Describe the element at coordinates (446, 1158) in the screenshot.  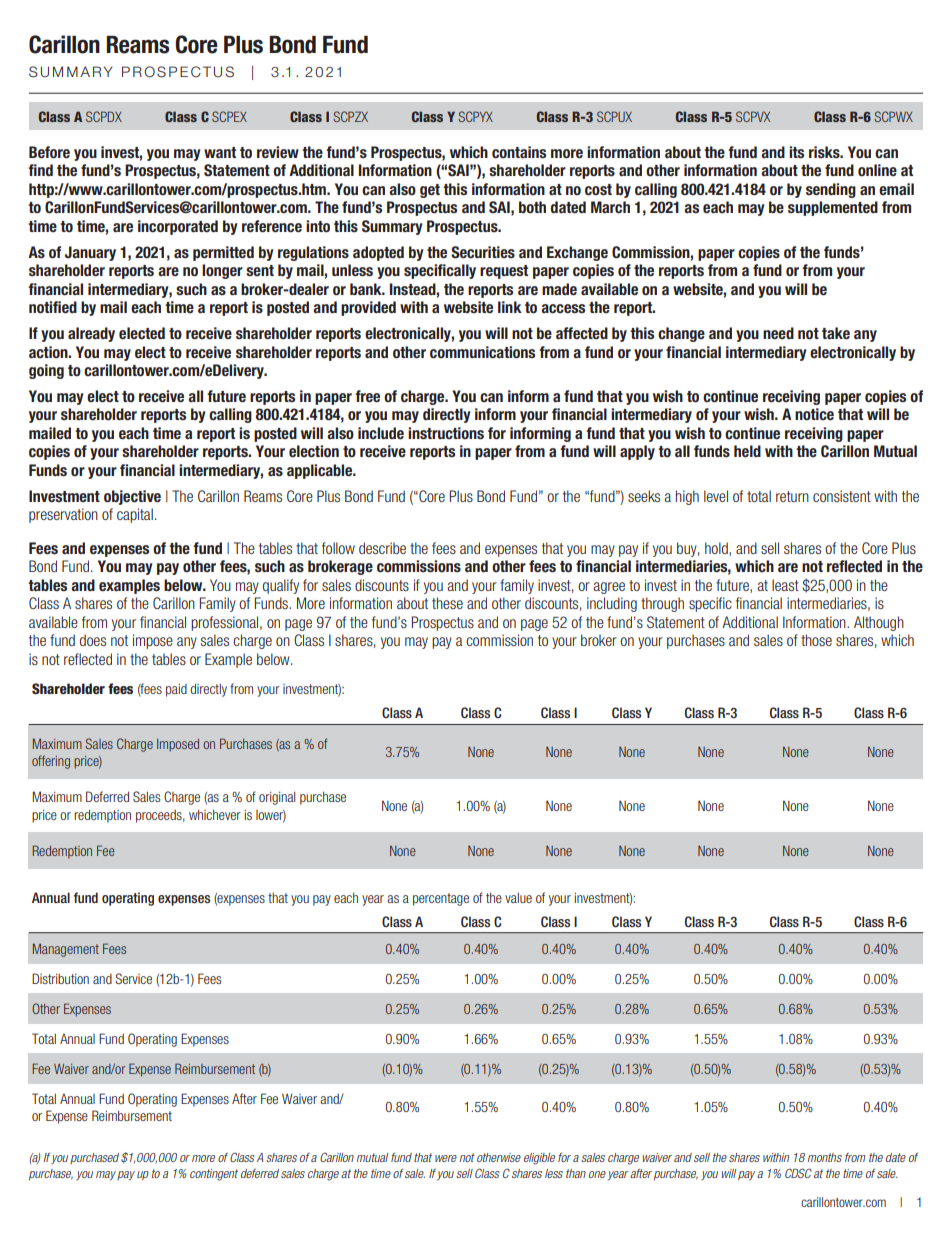
I see `were` at that location.
